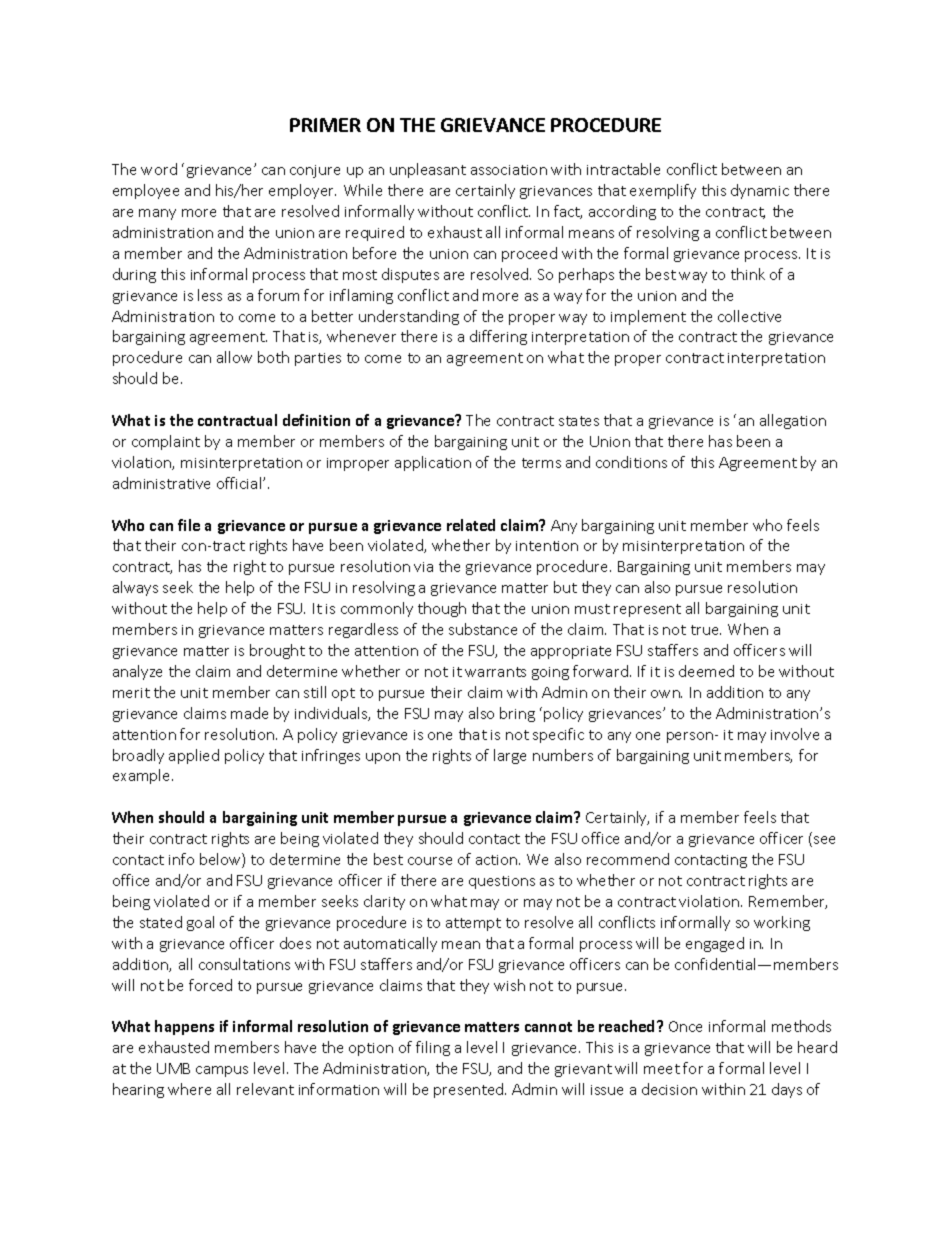  I want to click on dynamic, so click(760, 191).
